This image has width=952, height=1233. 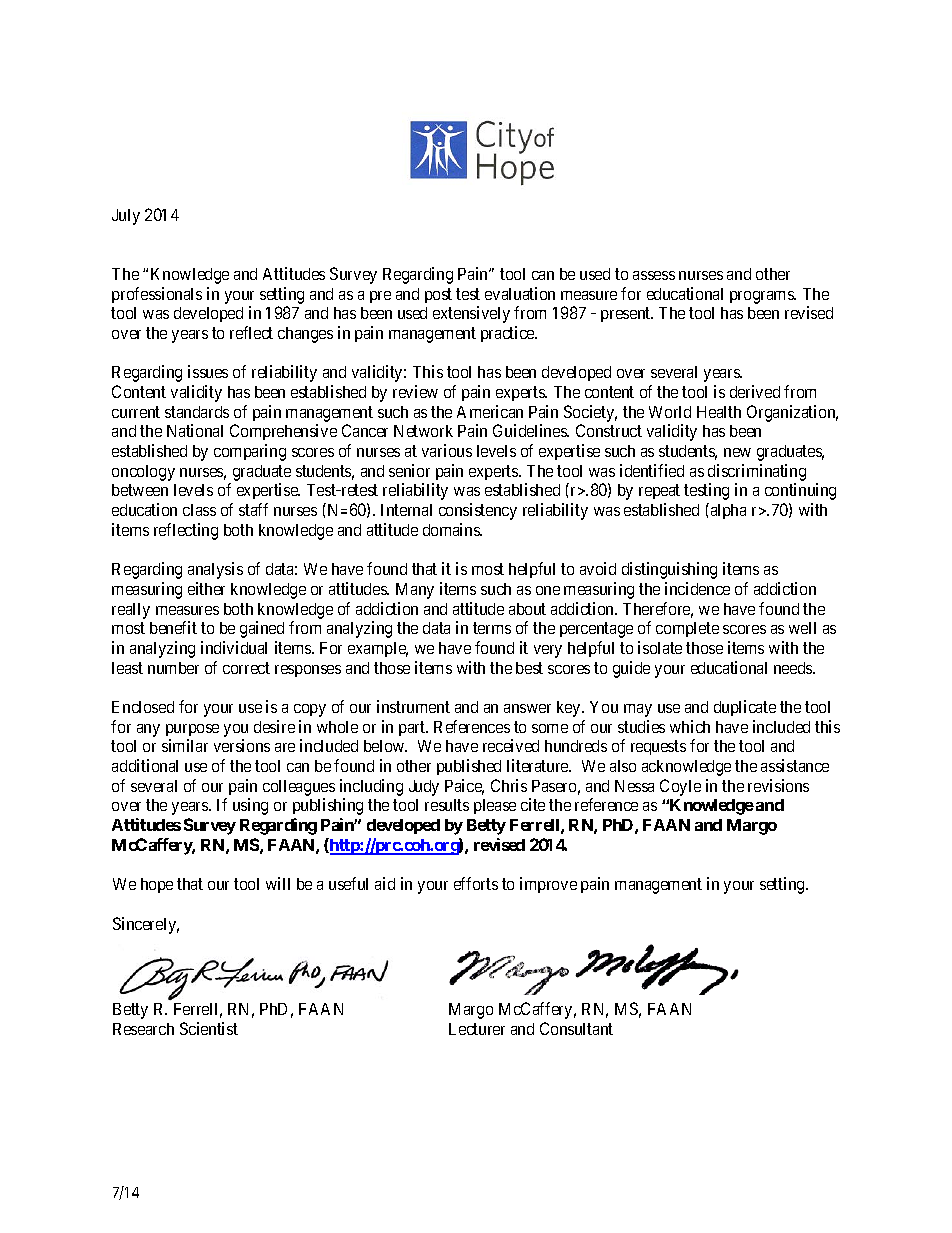 I want to click on post, so click(x=438, y=295).
